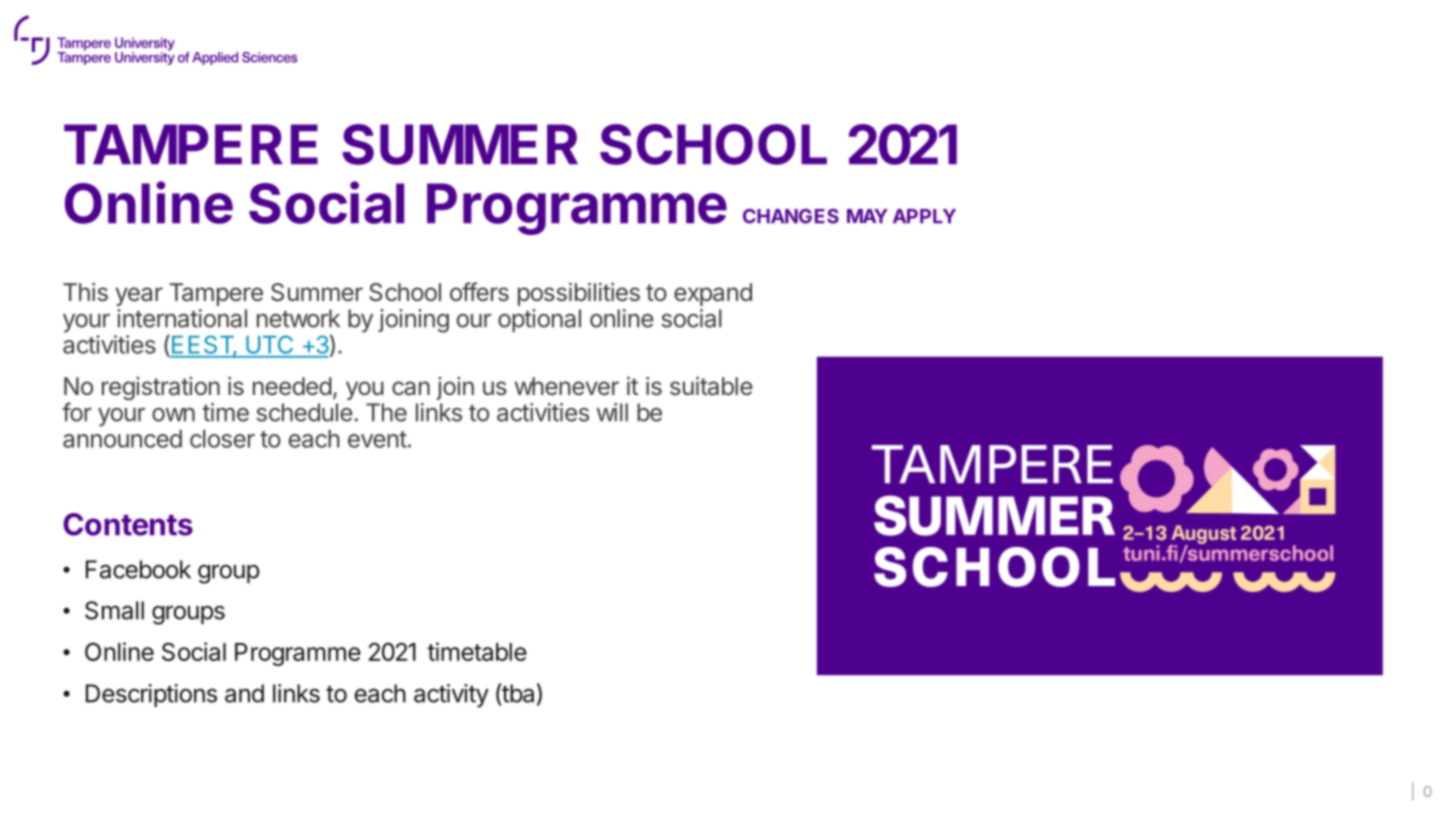 Image resolution: width=1456 pixels, height=819 pixels. I want to click on CHANGES, so click(791, 216).
